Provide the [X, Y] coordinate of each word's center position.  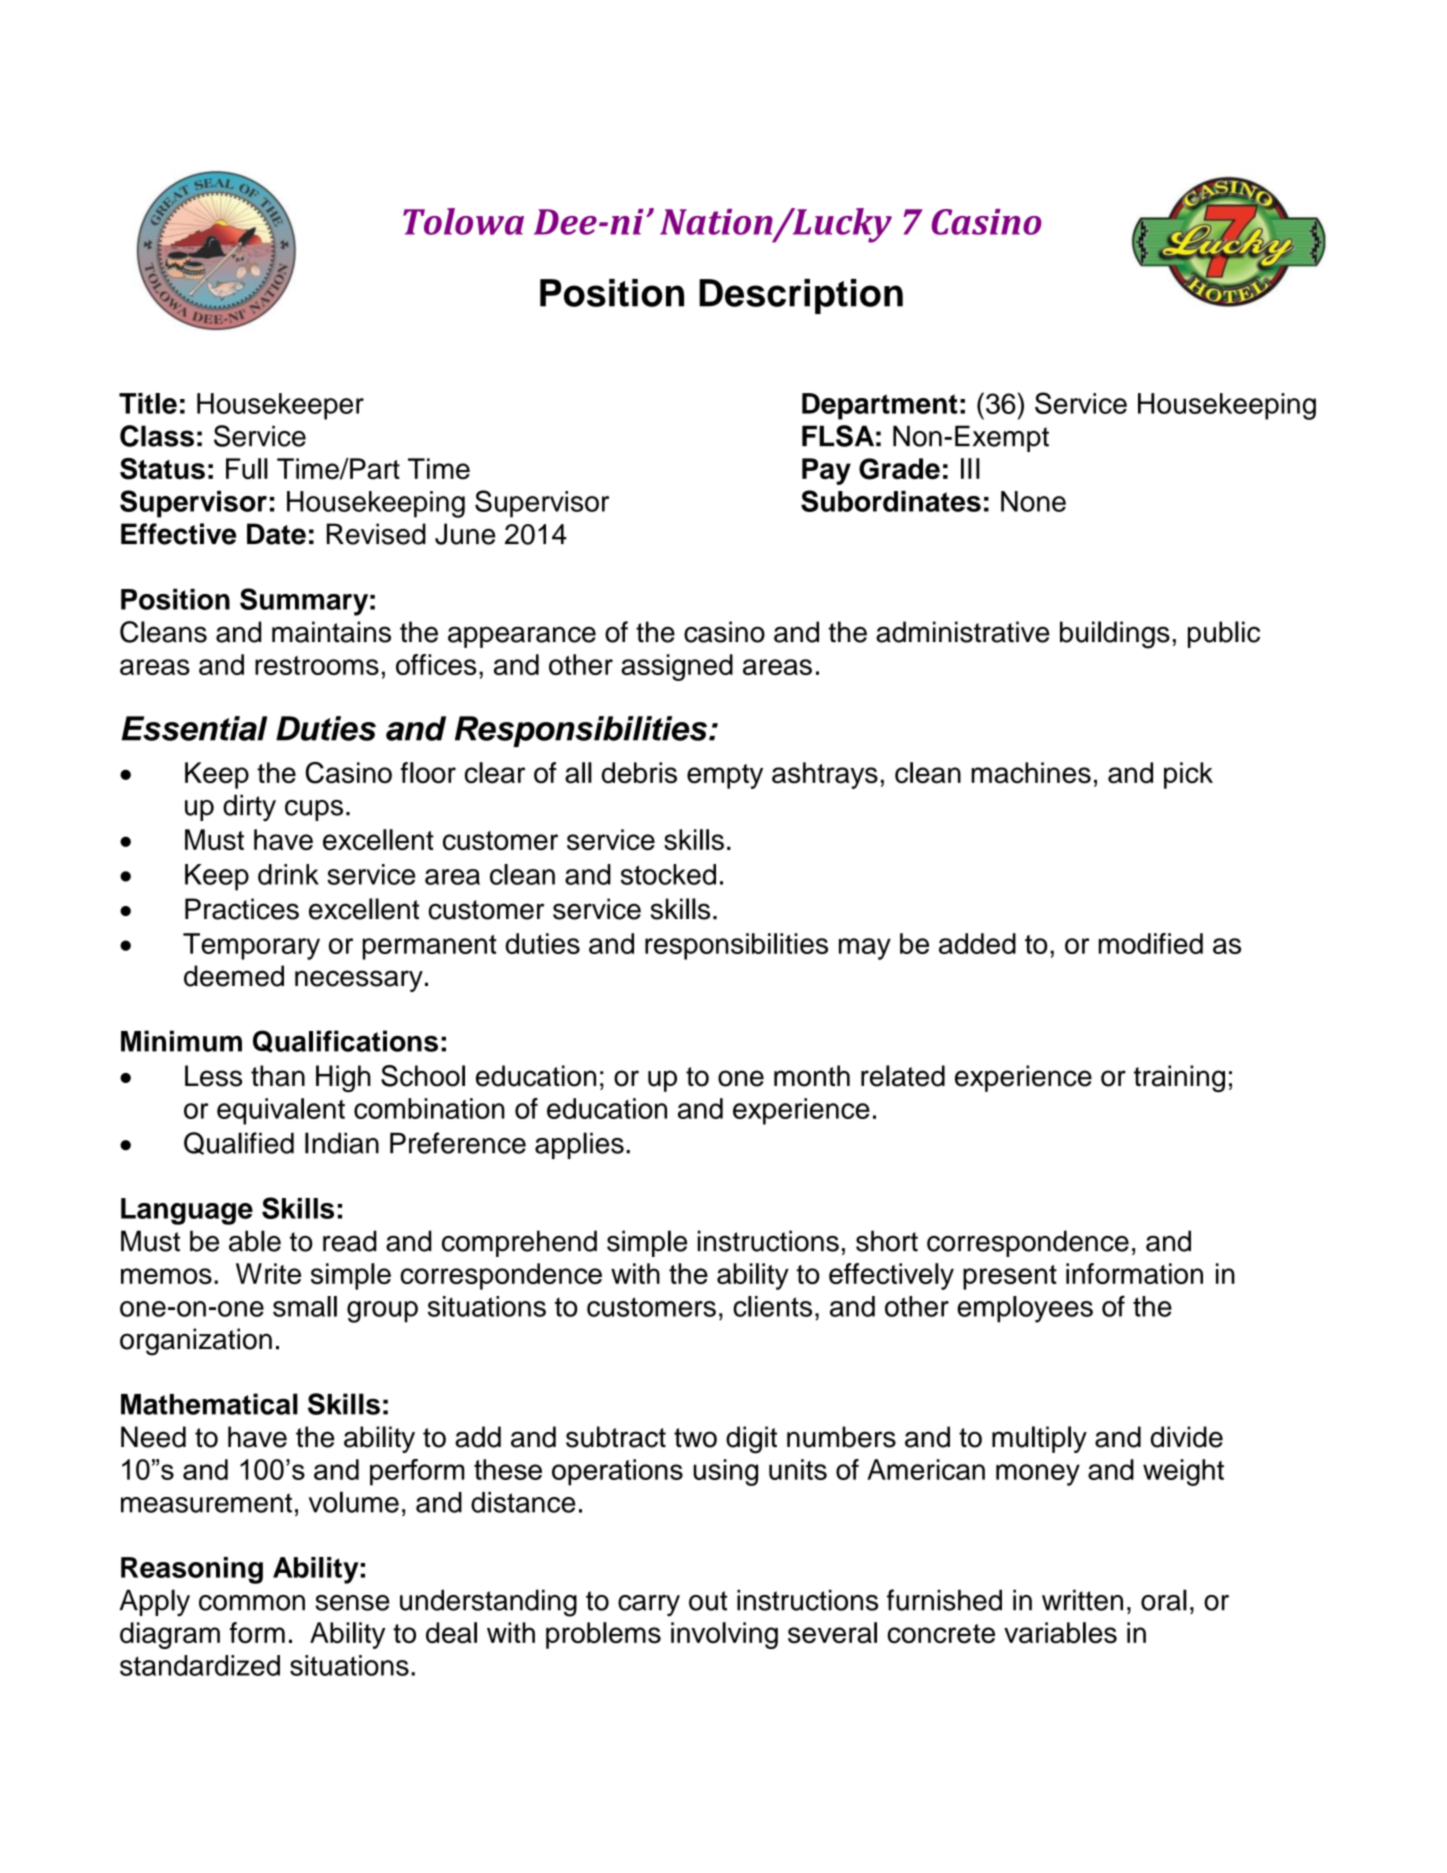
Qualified [239, 1143]
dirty [249, 808]
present [1010, 1277]
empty [725, 776]
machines [1031, 773]
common [252, 1603]
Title [148, 403]
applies [579, 1145]
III [970, 468]
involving [724, 1635]
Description [801, 296]
